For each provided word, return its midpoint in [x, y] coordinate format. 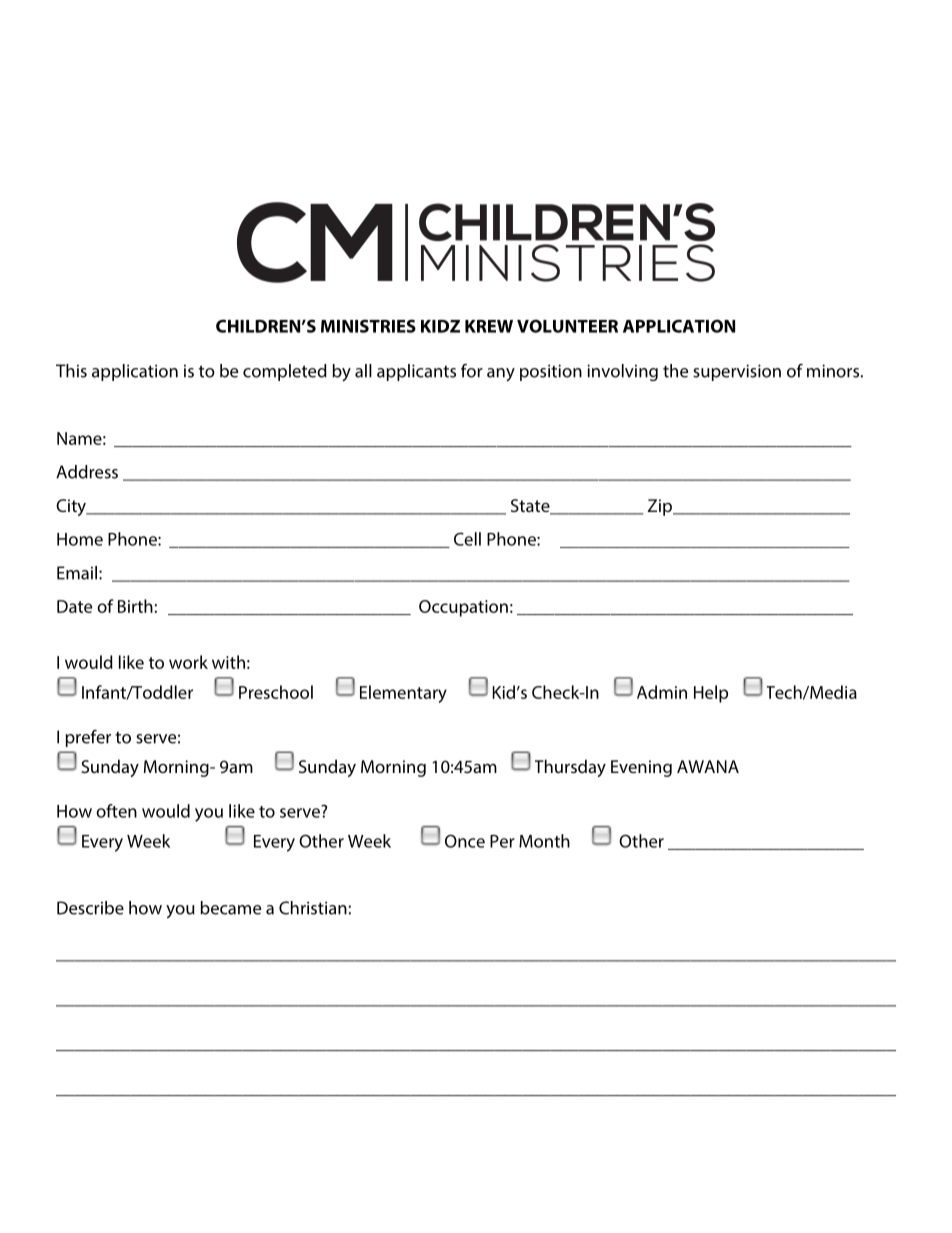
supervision [737, 372]
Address [87, 472]
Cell [467, 539]
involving [622, 372]
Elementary [403, 694]
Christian [313, 908]
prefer [88, 738]
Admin [662, 692]
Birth [135, 606]
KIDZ [440, 326]
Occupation [463, 608]
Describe [90, 908]
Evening [641, 768]
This [71, 371]
